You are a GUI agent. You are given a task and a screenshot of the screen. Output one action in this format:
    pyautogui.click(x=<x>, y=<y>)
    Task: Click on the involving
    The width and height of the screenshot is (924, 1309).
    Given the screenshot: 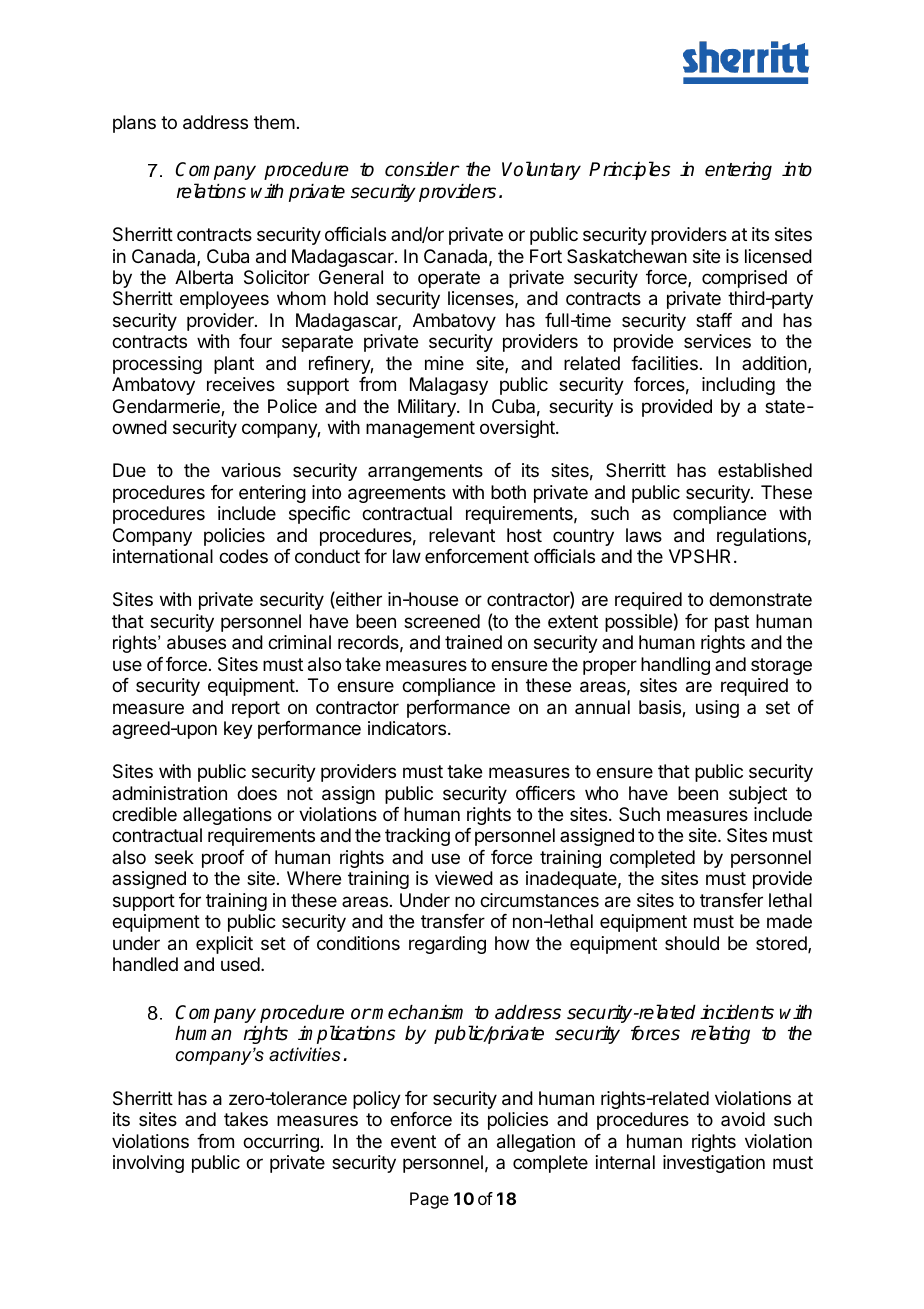 What is the action you would take?
    pyautogui.click(x=148, y=1164)
